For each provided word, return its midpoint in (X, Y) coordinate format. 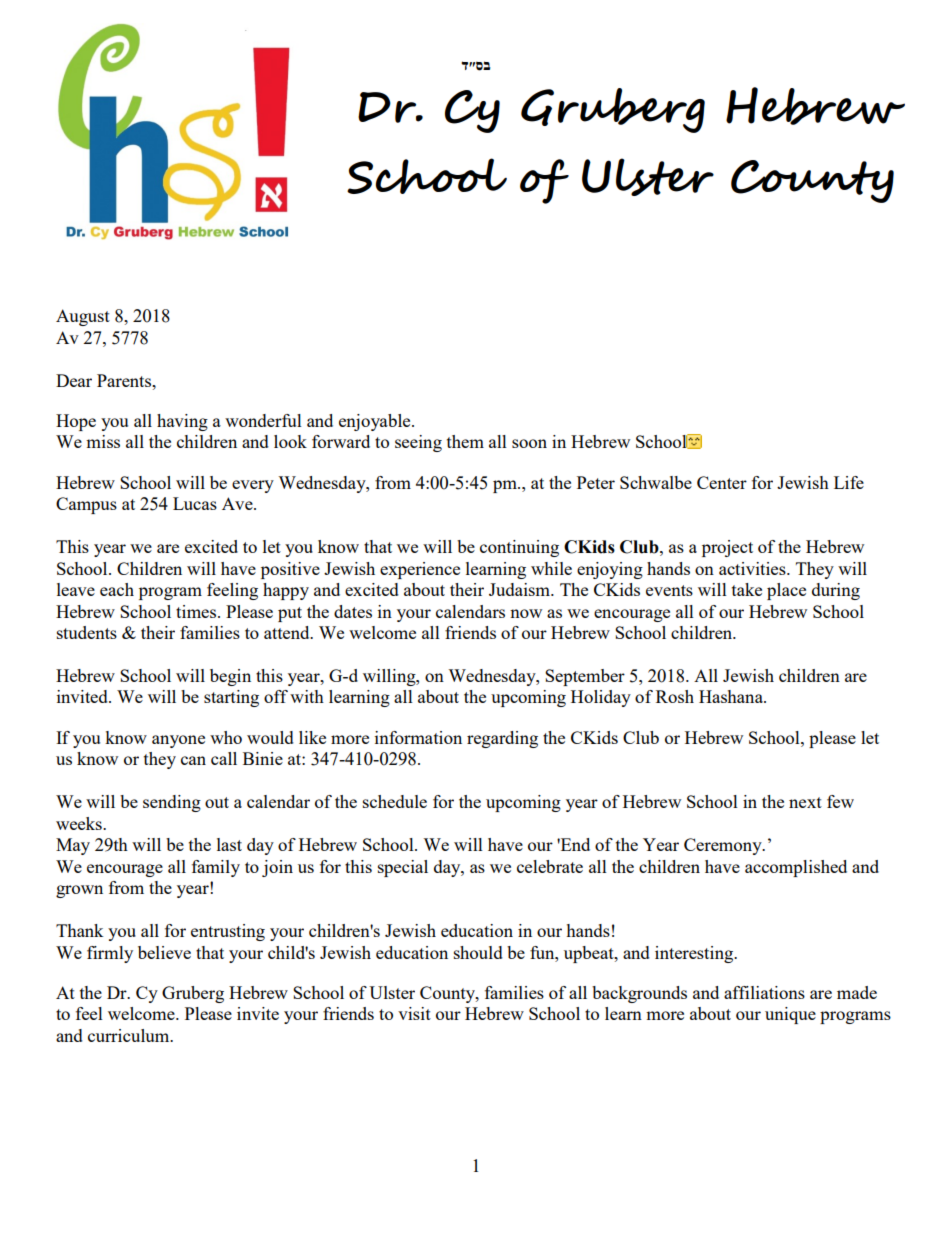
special (403, 868)
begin (230, 677)
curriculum (130, 1035)
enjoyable (376, 422)
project (727, 548)
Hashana (732, 696)
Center (722, 482)
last (229, 844)
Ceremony (724, 846)
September (585, 677)
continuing (519, 548)
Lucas (195, 503)
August (83, 317)
